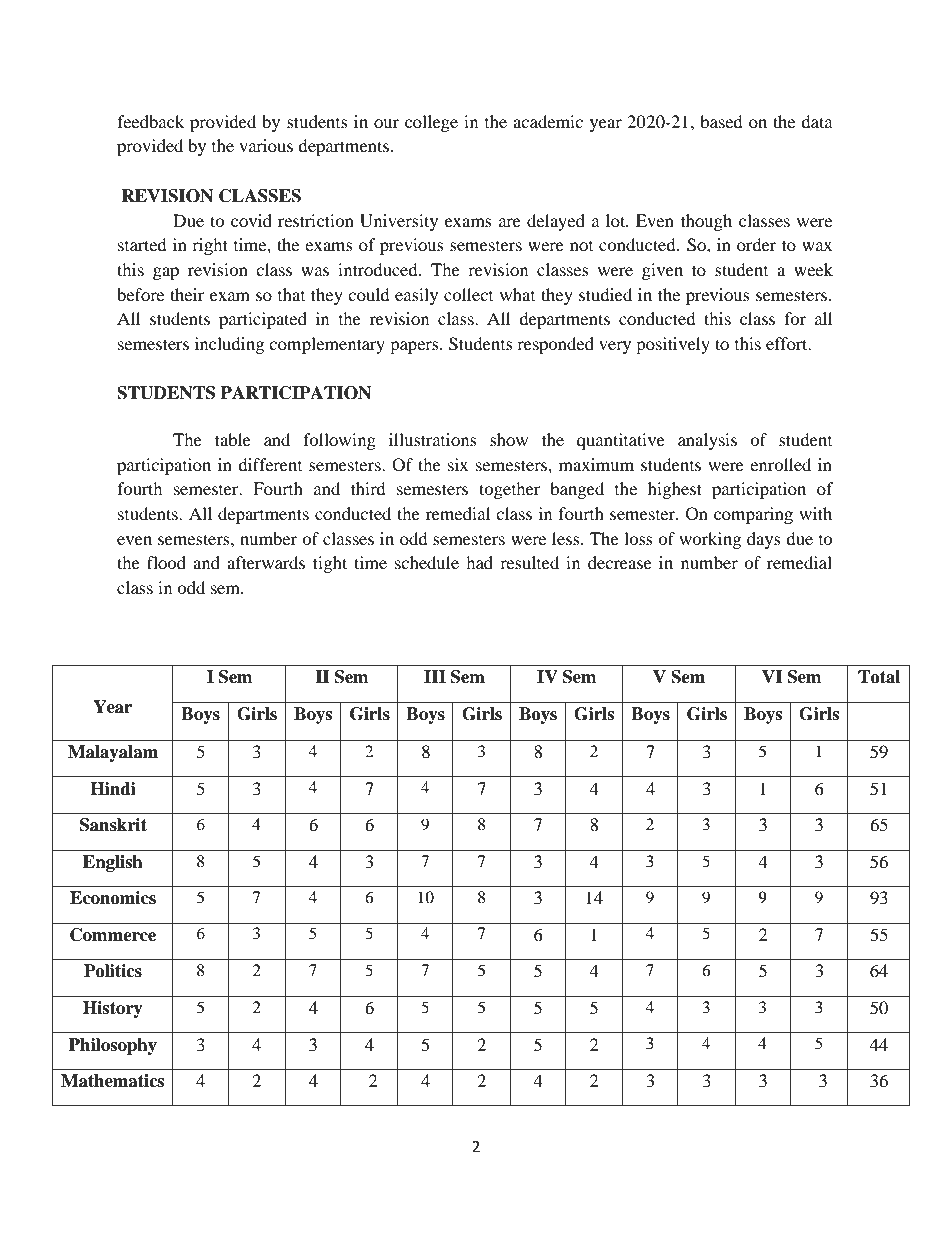  Describe the element at coordinates (764, 540) in the screenshot. I see `days` at that location.
